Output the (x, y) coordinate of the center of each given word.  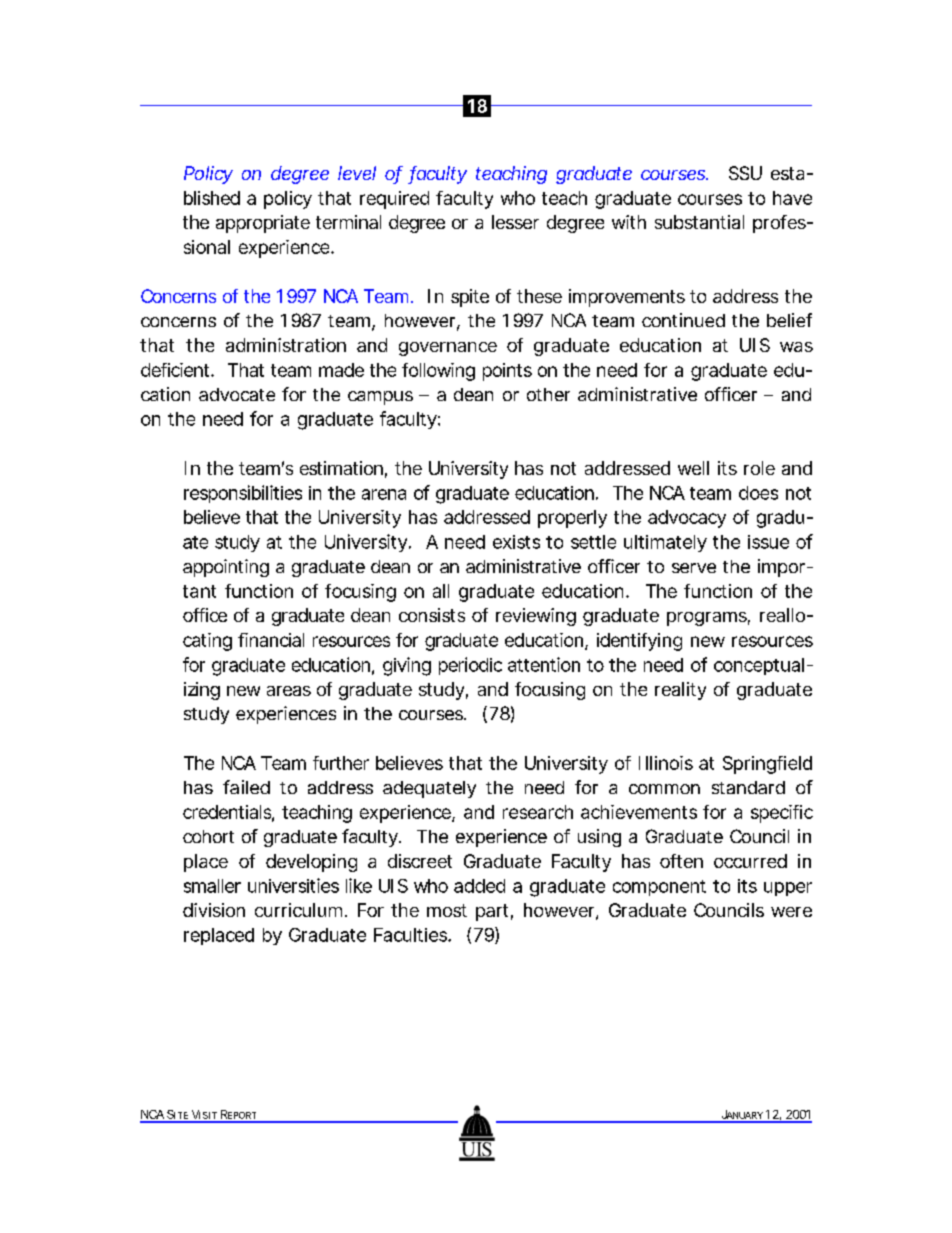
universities (293, 885)
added (479, 886)
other (548, 394)
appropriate (263, 224)
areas (289, 691)
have (792, 198)
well (693, 468)
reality (680, 691)
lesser (515, 222)
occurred (750, 861)
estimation (341, 468)
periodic (470, 666)
